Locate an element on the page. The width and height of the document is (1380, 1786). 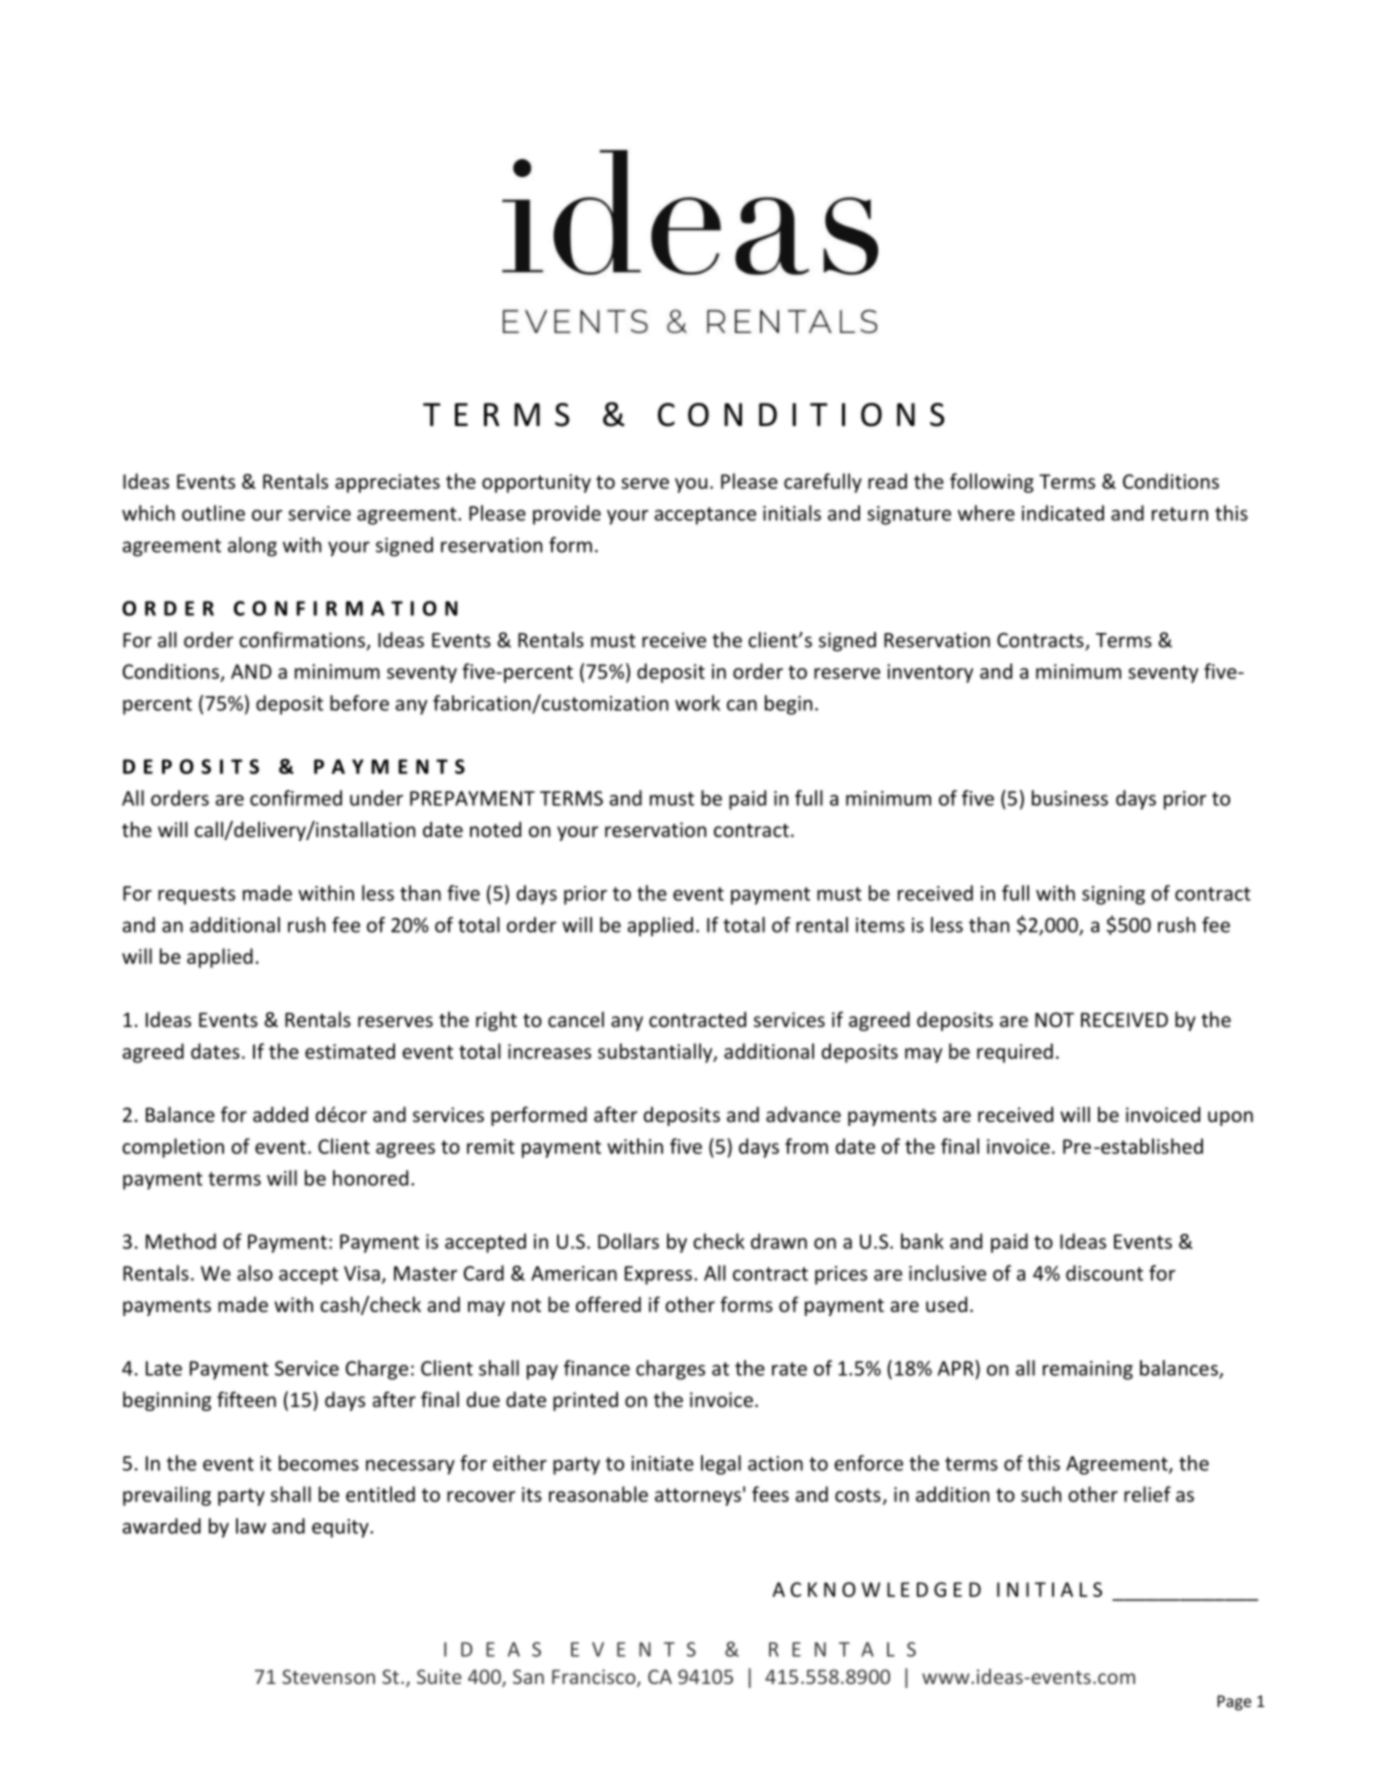
along is located at coordinates (252, 547).
